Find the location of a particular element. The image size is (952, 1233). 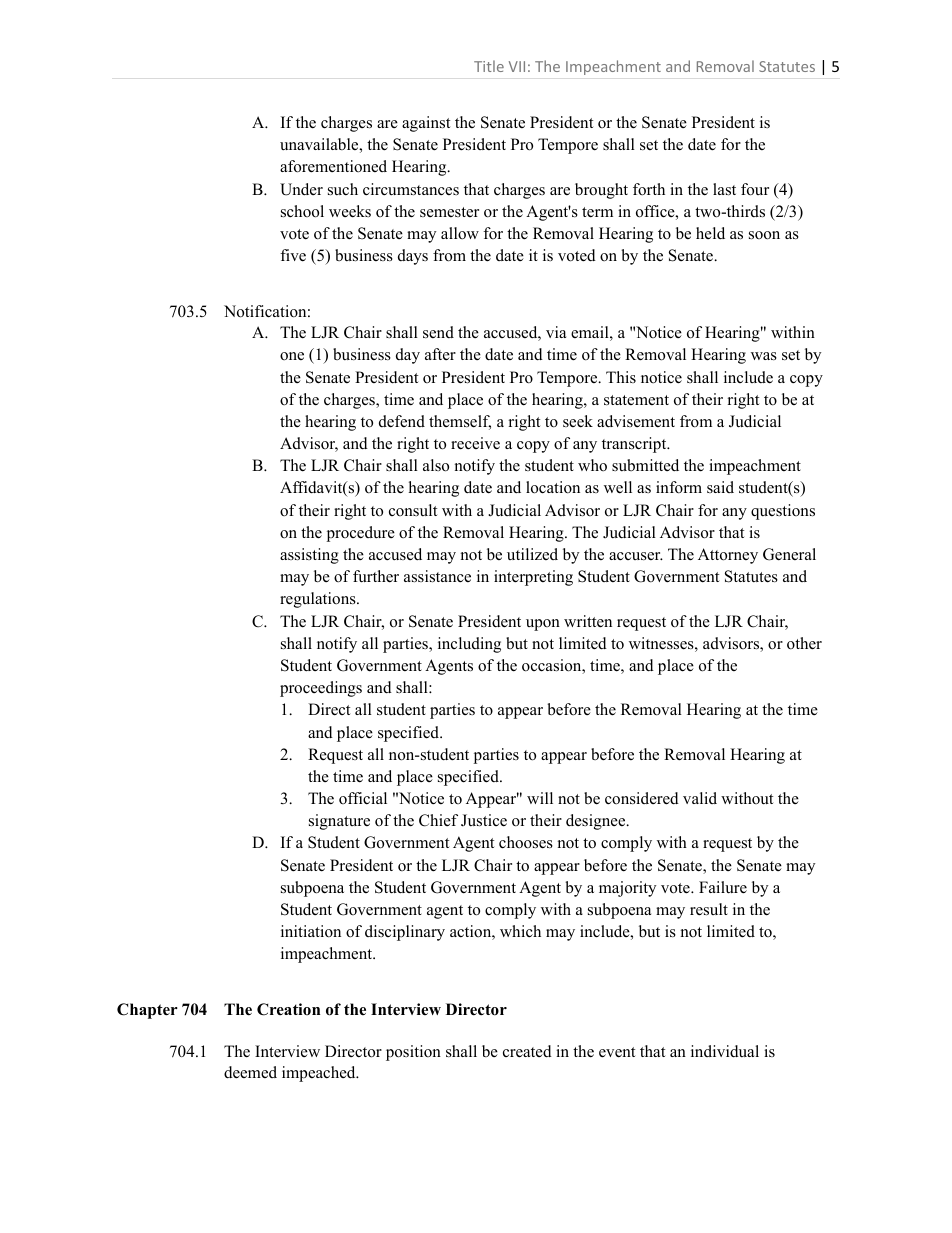

held is located at coordinates (710, 233).
